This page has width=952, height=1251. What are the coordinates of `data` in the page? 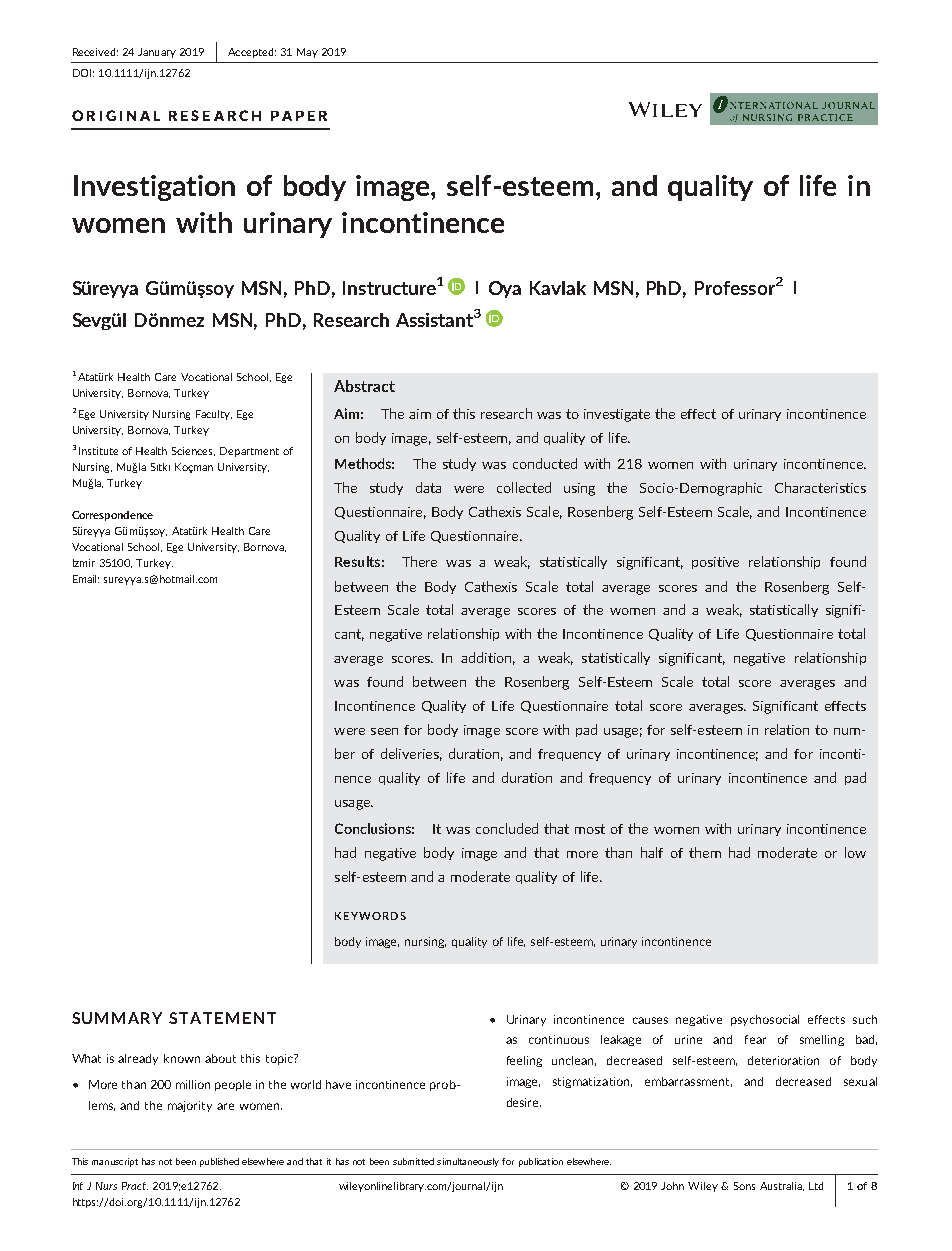 It's located at (428, 487).
